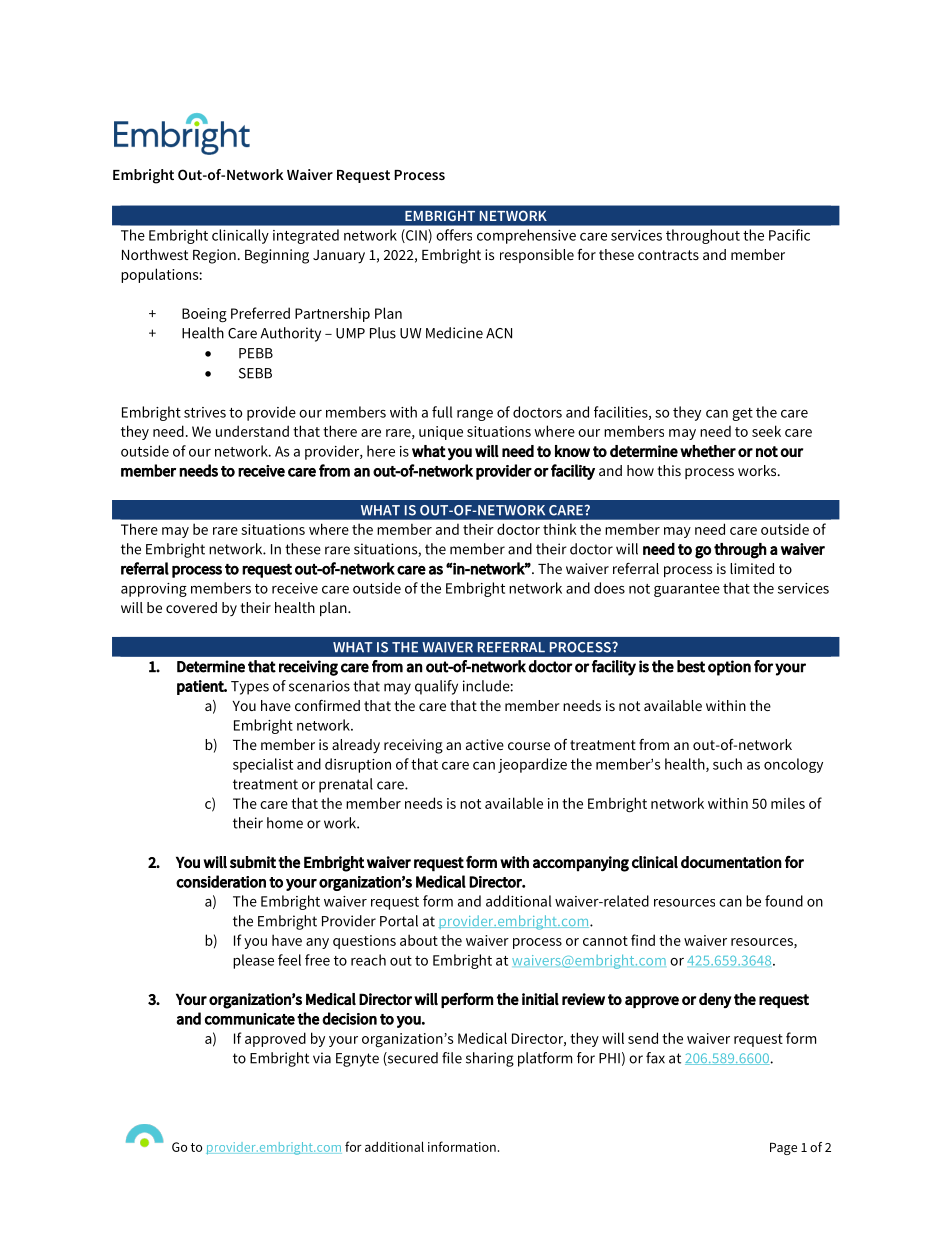 This screenshot has width=952, height=1233. Describe the element at coordinates (532, 765) in the screenshot. I see `jeopardize` at that location.
